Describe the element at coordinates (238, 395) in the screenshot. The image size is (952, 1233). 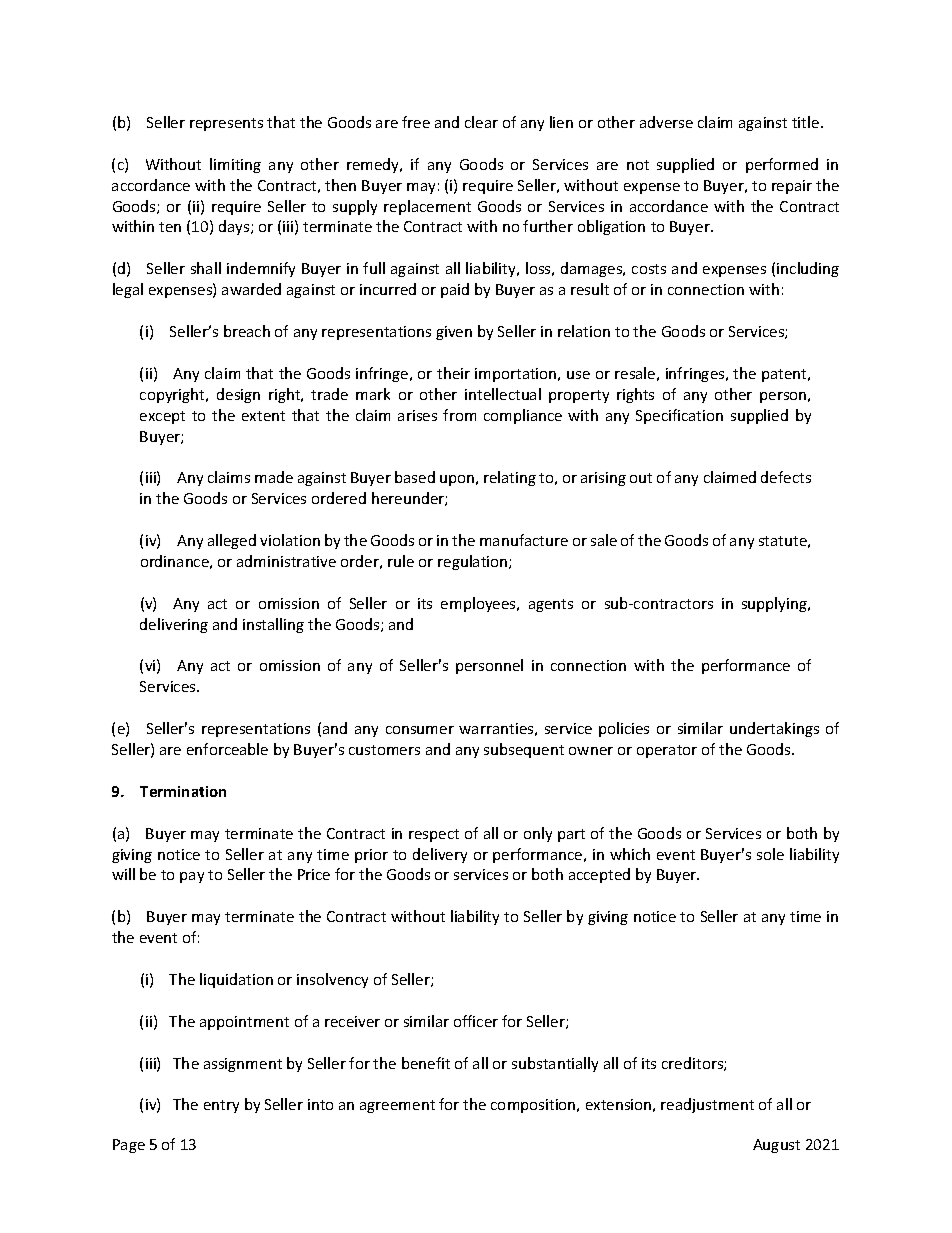
I see `design` at that location.
